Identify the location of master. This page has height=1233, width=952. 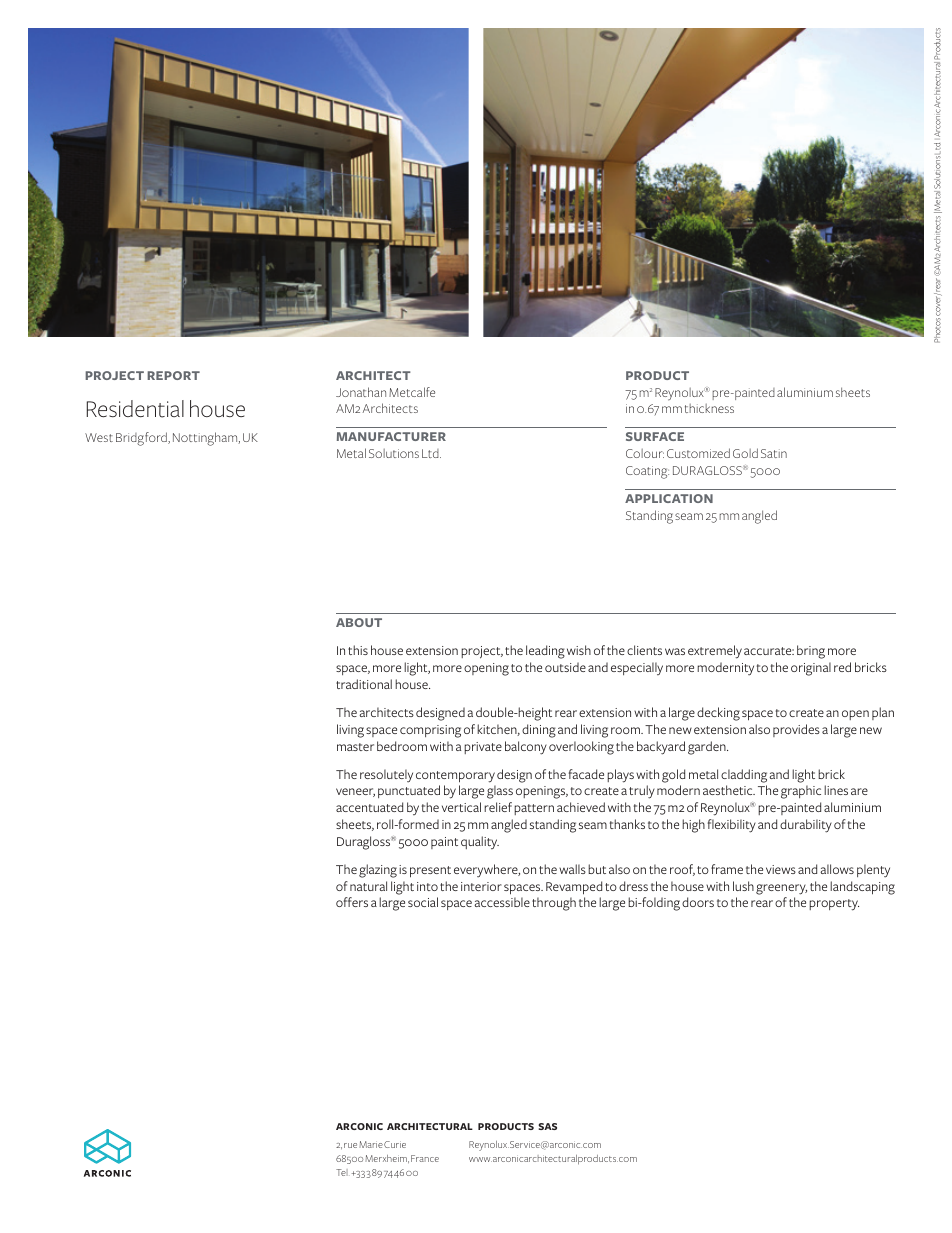
(355, 747).
